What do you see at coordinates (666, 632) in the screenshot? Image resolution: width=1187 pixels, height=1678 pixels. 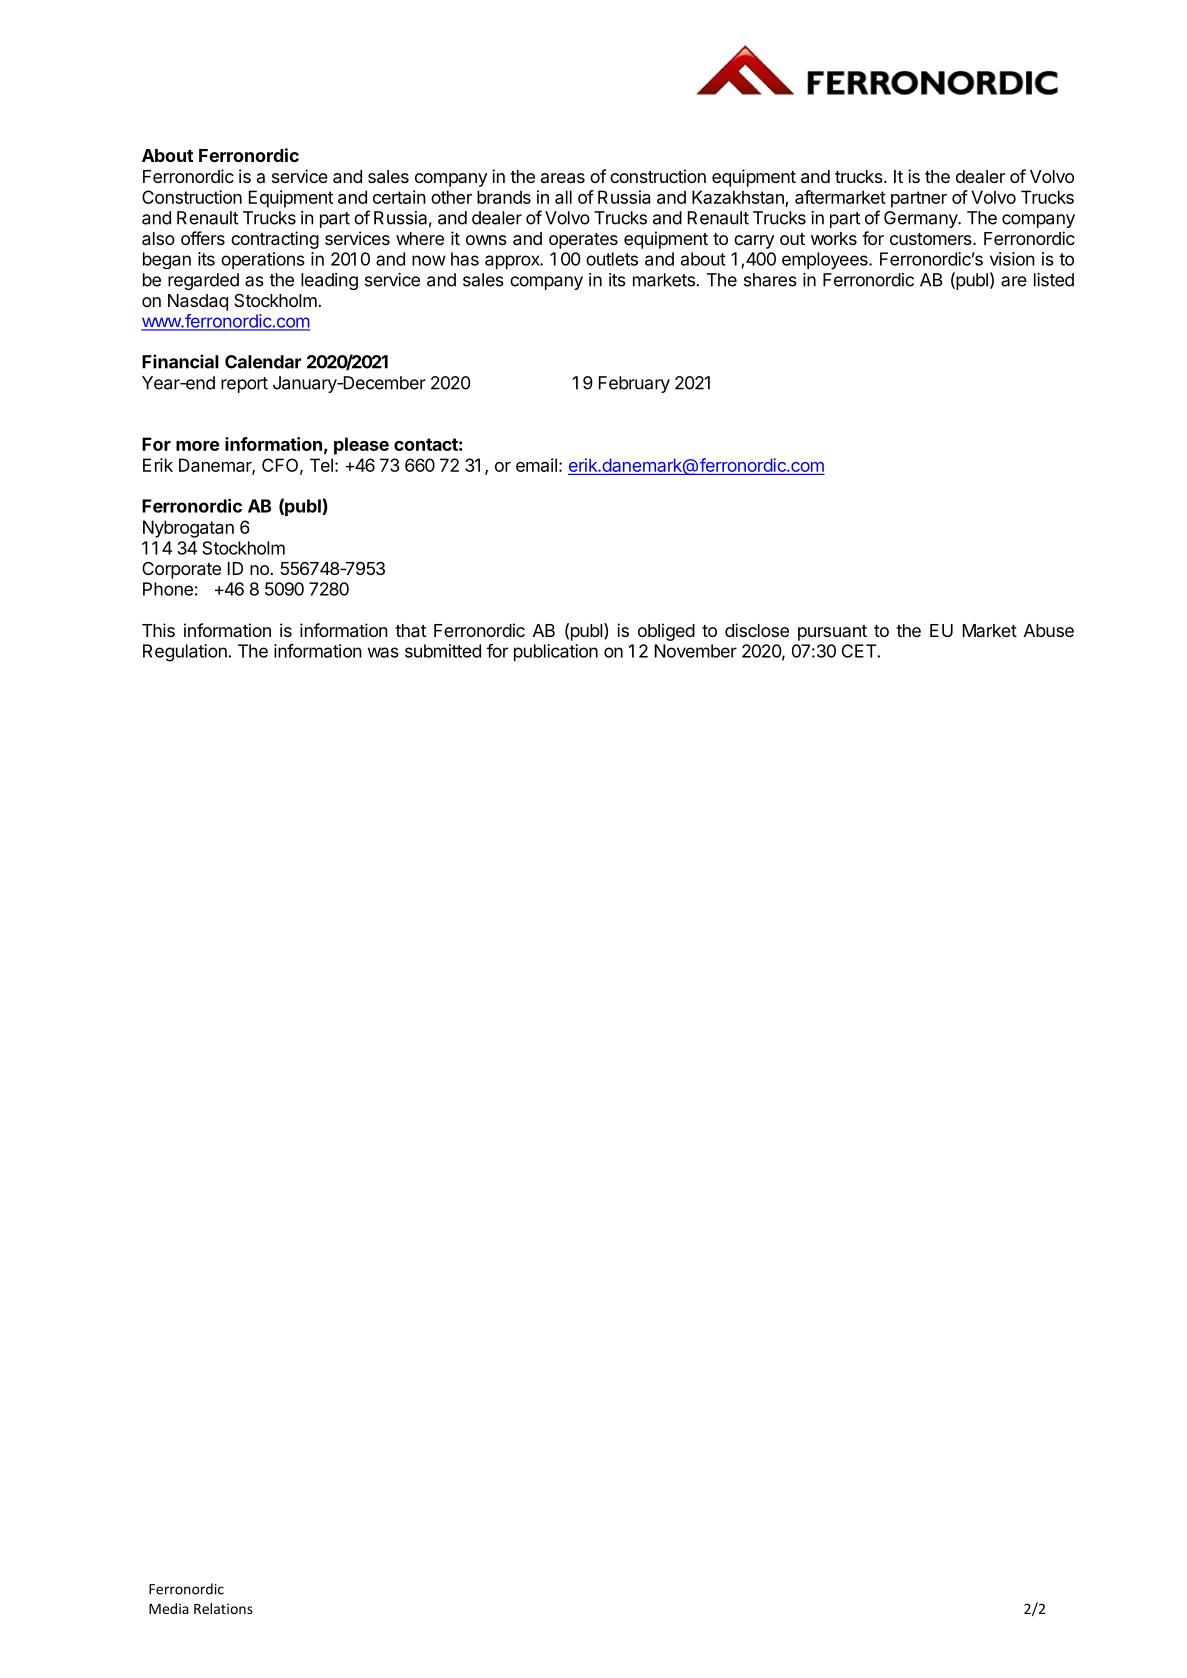 I see `obliged` at bounding box center [666, 632].
